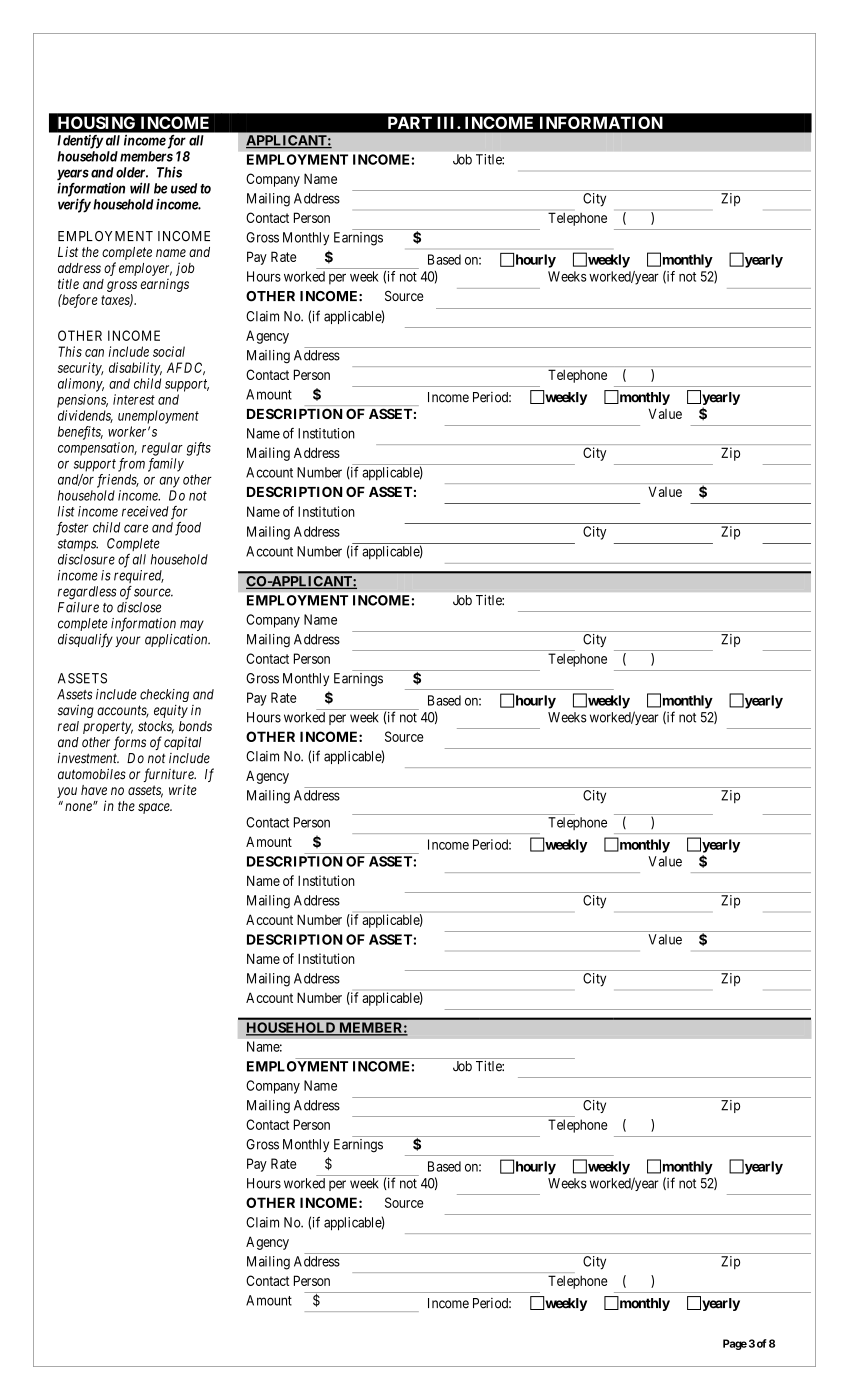  Describe the element at coordinates (188, 529) in the page. I see `food` at that location.
